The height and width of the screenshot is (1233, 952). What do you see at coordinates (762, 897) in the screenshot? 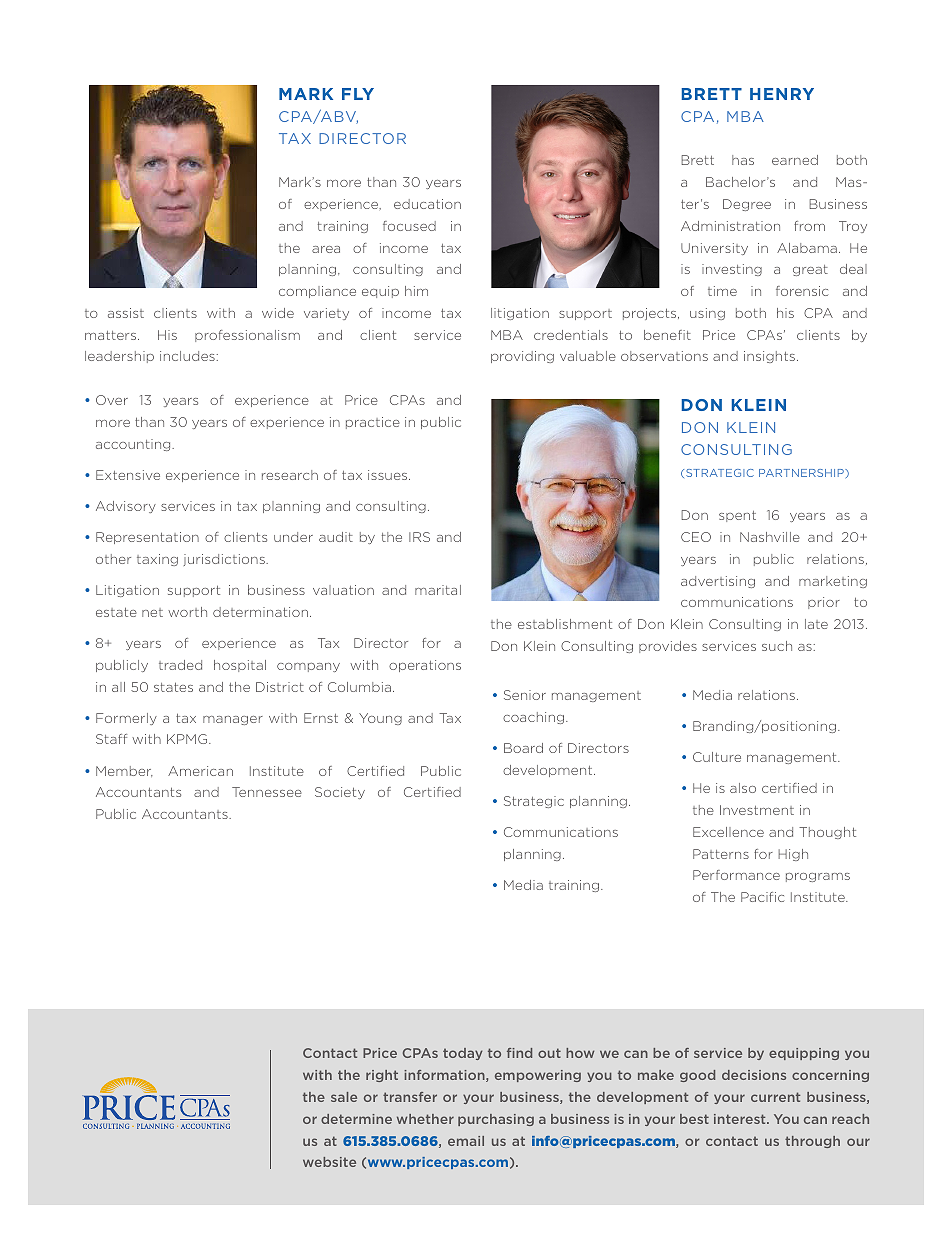
I see `Pacific` at bounding box center [762, 897].
